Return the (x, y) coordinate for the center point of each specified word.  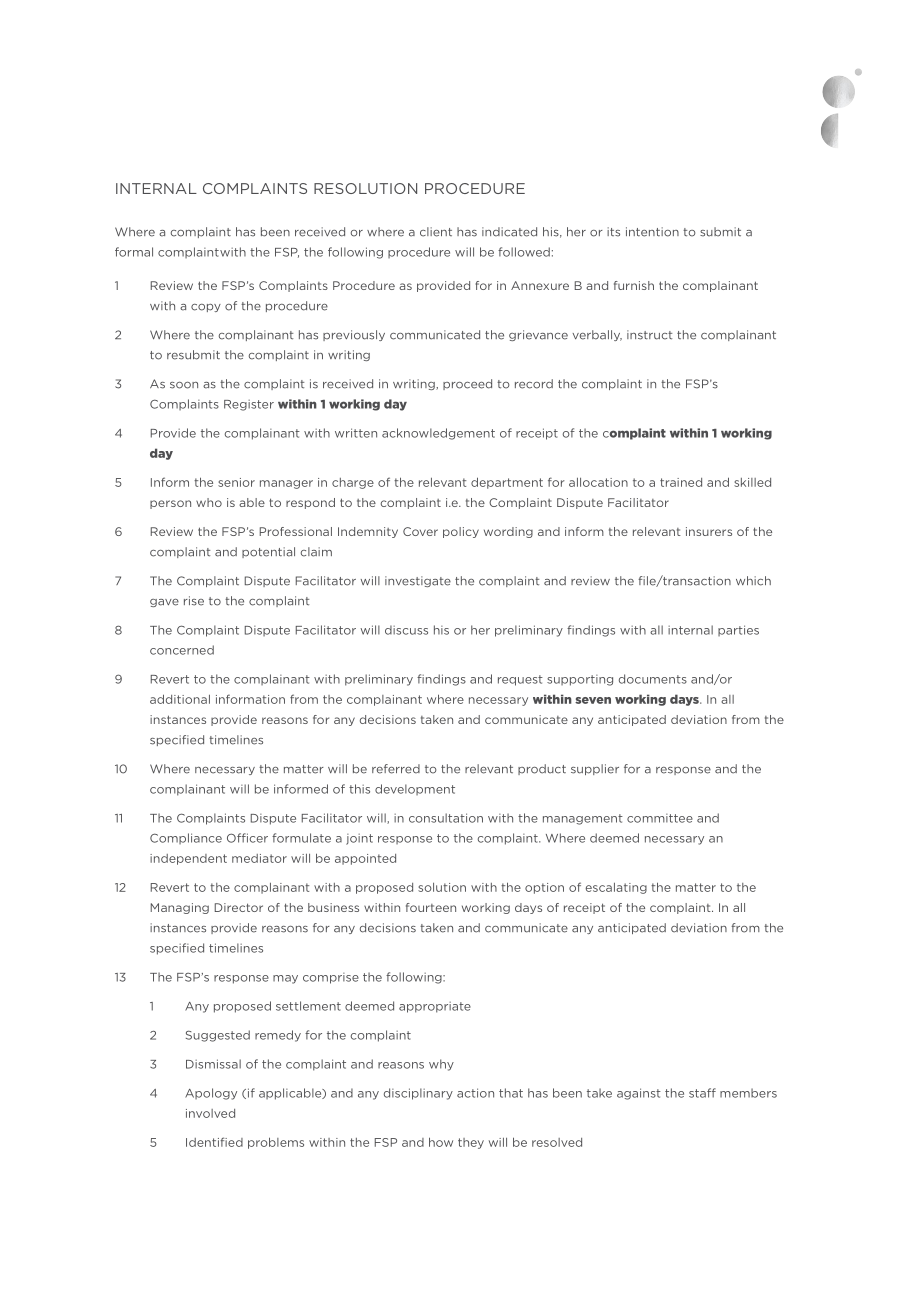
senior (236, 482)
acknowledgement (438, 434)
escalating (616, 888)
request (520, 680)
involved (210, 1113)
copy (206, 308)
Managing (180, 908)
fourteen (431, 907)
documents (653, 679)
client (436, 232)
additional (180, 699)
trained (681, 482)
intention (652, 232)
